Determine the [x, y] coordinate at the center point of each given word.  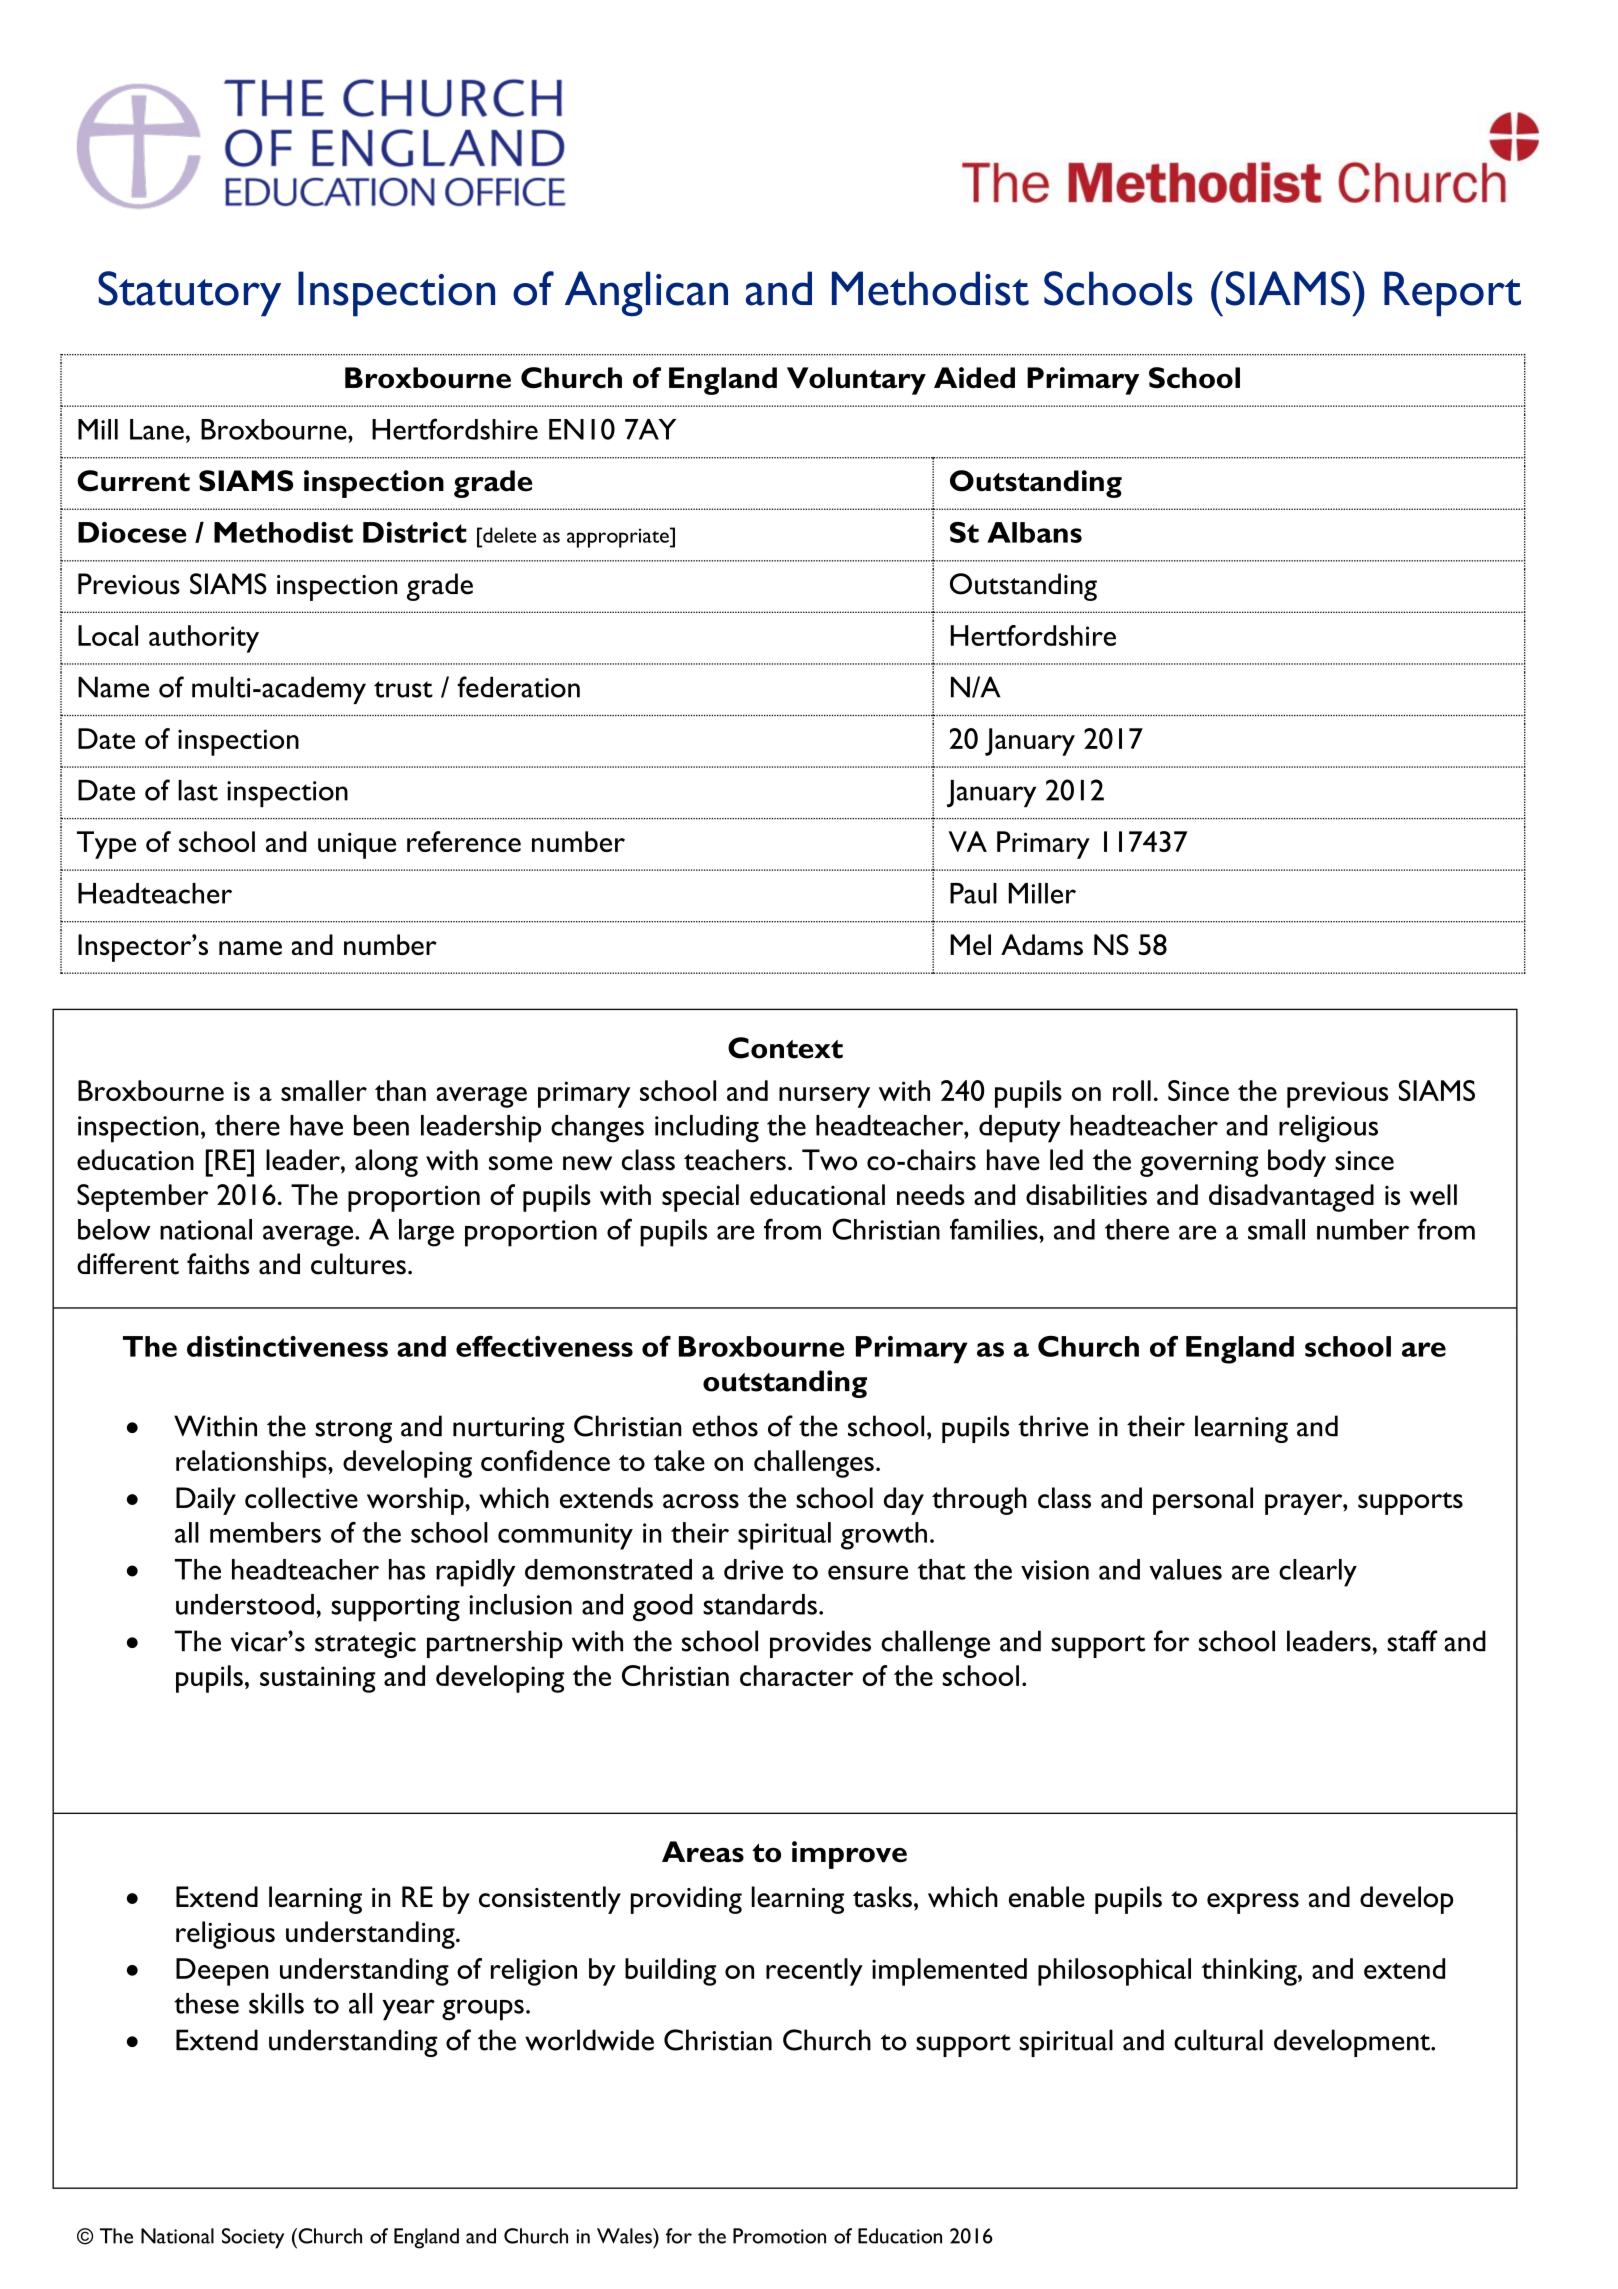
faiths [218, 1264]
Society [253, 2238]
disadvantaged [1291, 1198]
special [700, 1198]
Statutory [189, 294]
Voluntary [856, 381]
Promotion [779, 2236]
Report [1452, 294]
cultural [1218, 2040]
